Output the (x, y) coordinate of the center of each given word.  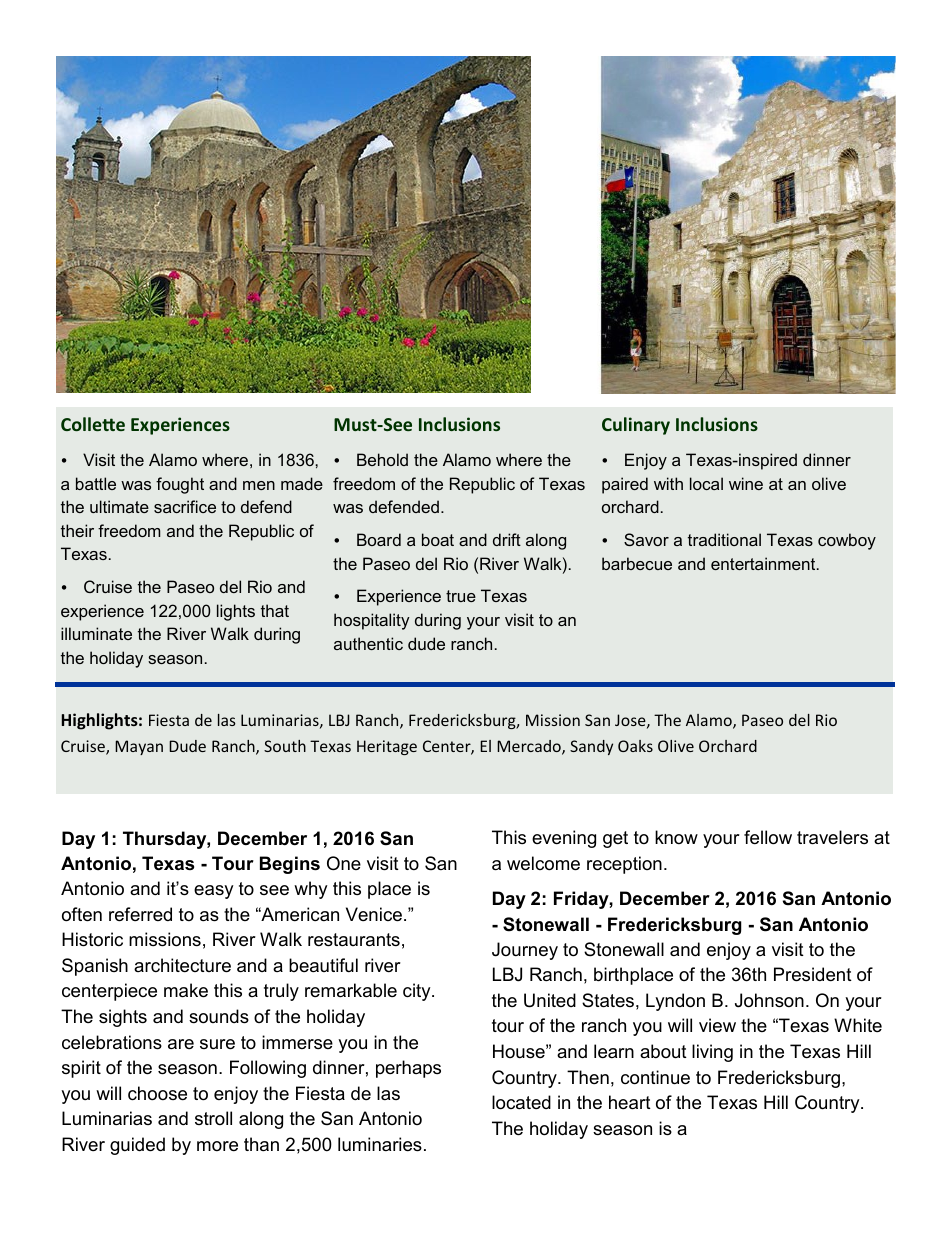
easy (214, 892)
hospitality (372, 621)
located (521, 1102)
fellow (768, 837)
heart (630, 1102)
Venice (374, 914)
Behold (382, 459)
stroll (213, 1118)
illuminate (96, 633)
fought (180, 485)
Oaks (635, 746)
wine (746, 483)
